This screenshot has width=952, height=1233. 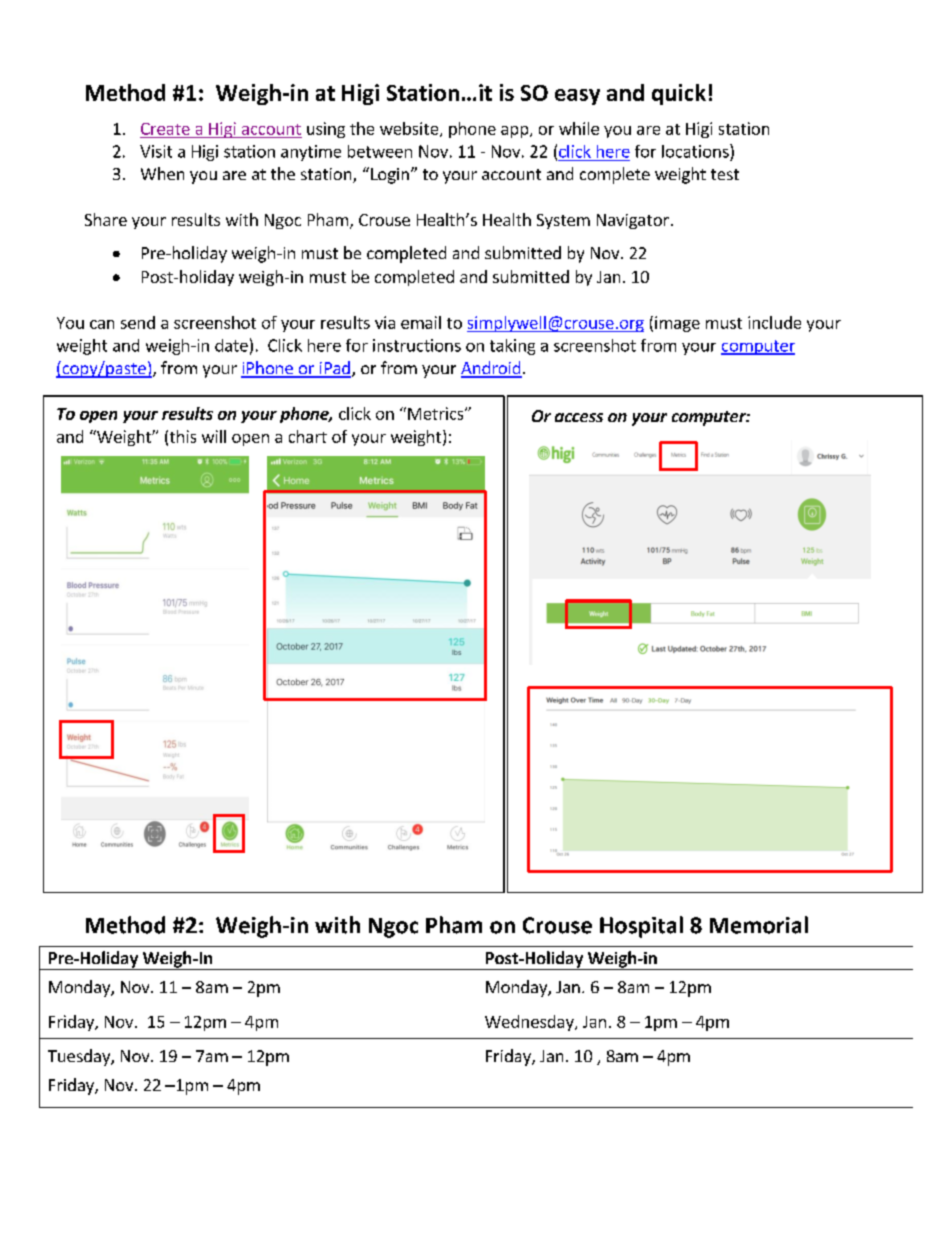 I want to click on Metrics, so click(x=437, y=413).
